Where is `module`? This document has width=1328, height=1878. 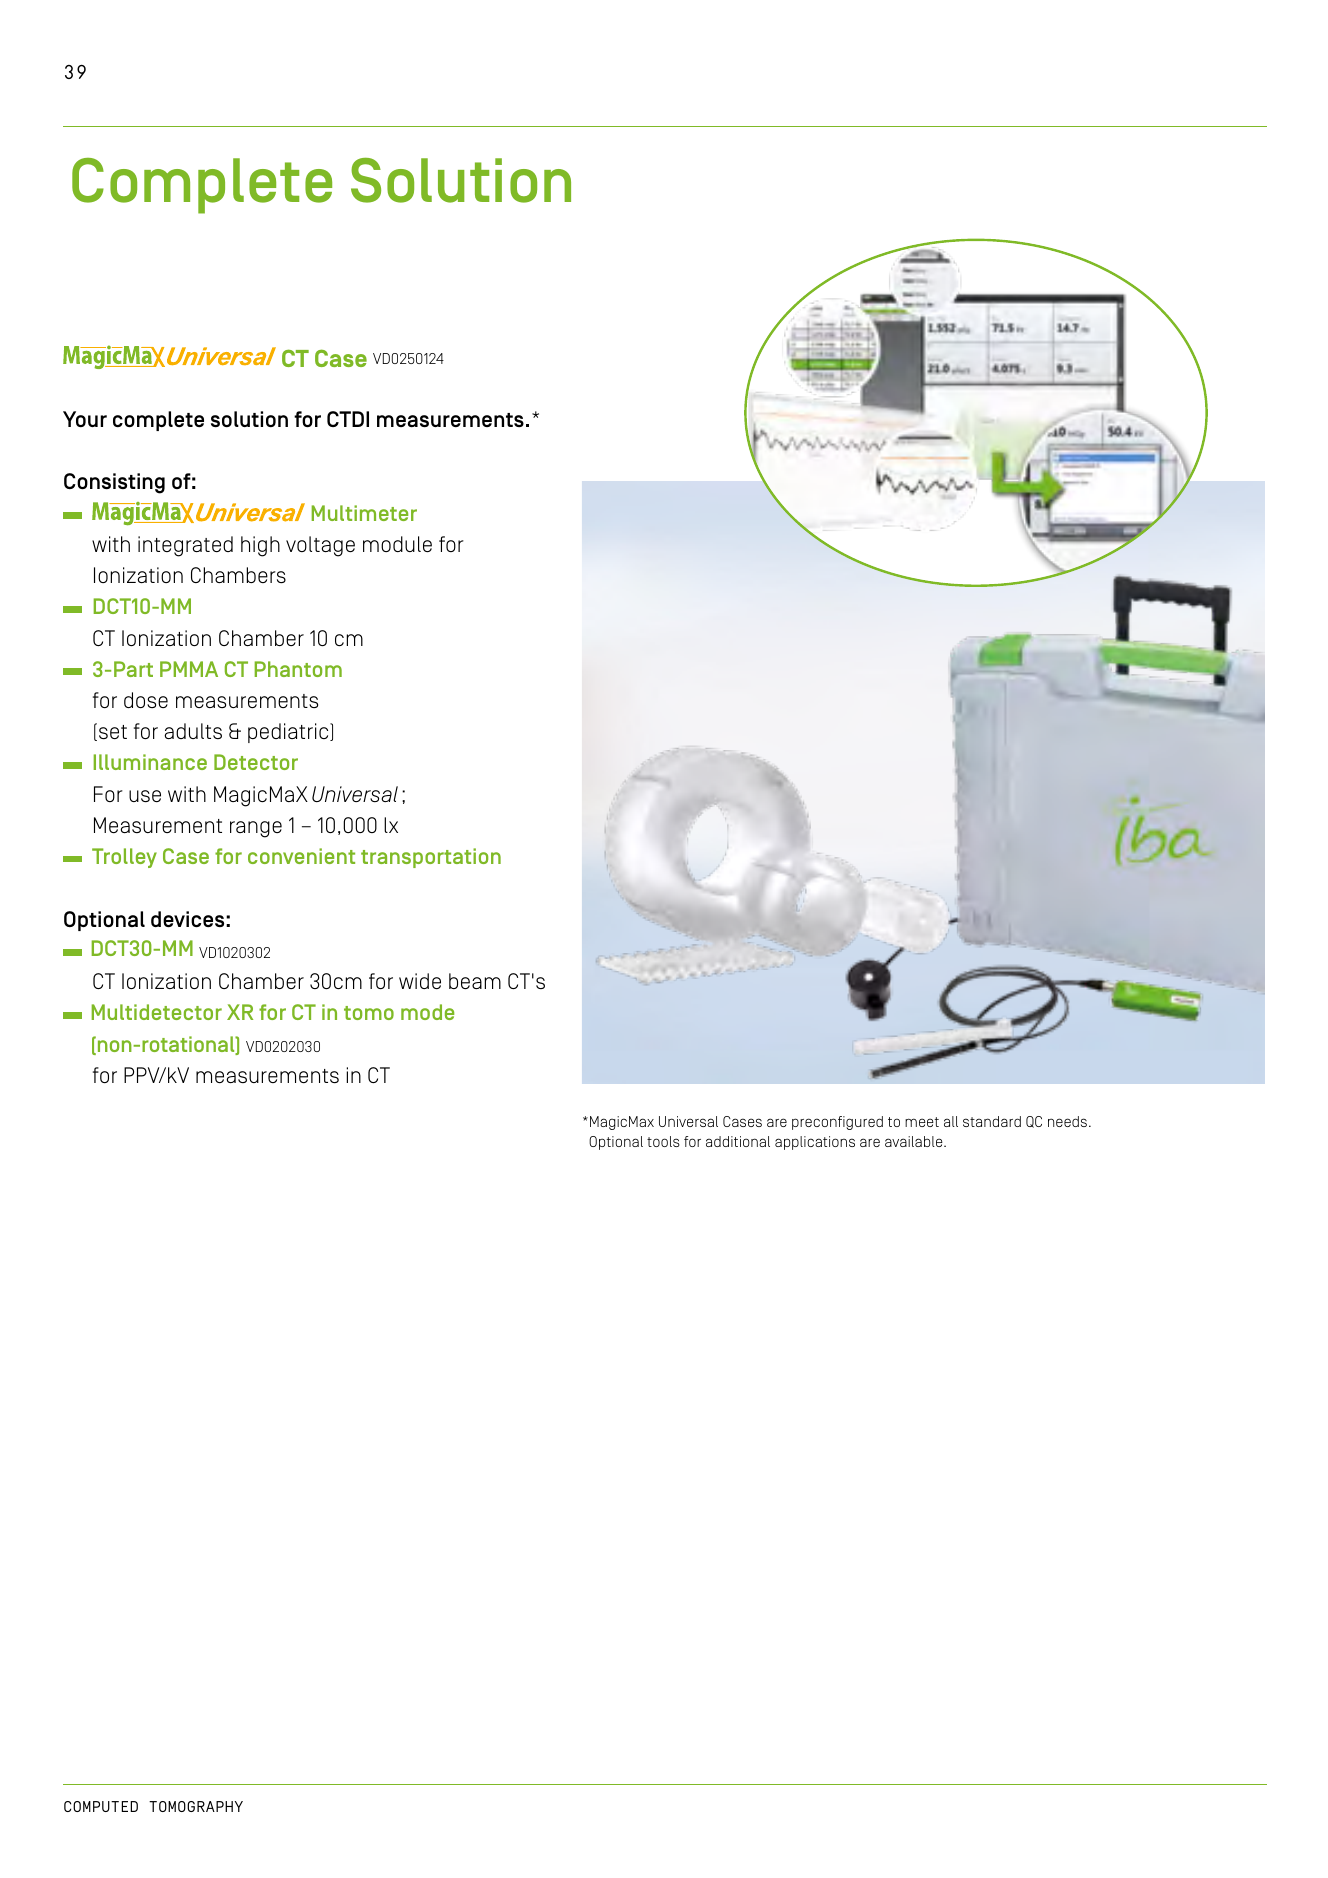 module is located at coordinates (397, 544).
